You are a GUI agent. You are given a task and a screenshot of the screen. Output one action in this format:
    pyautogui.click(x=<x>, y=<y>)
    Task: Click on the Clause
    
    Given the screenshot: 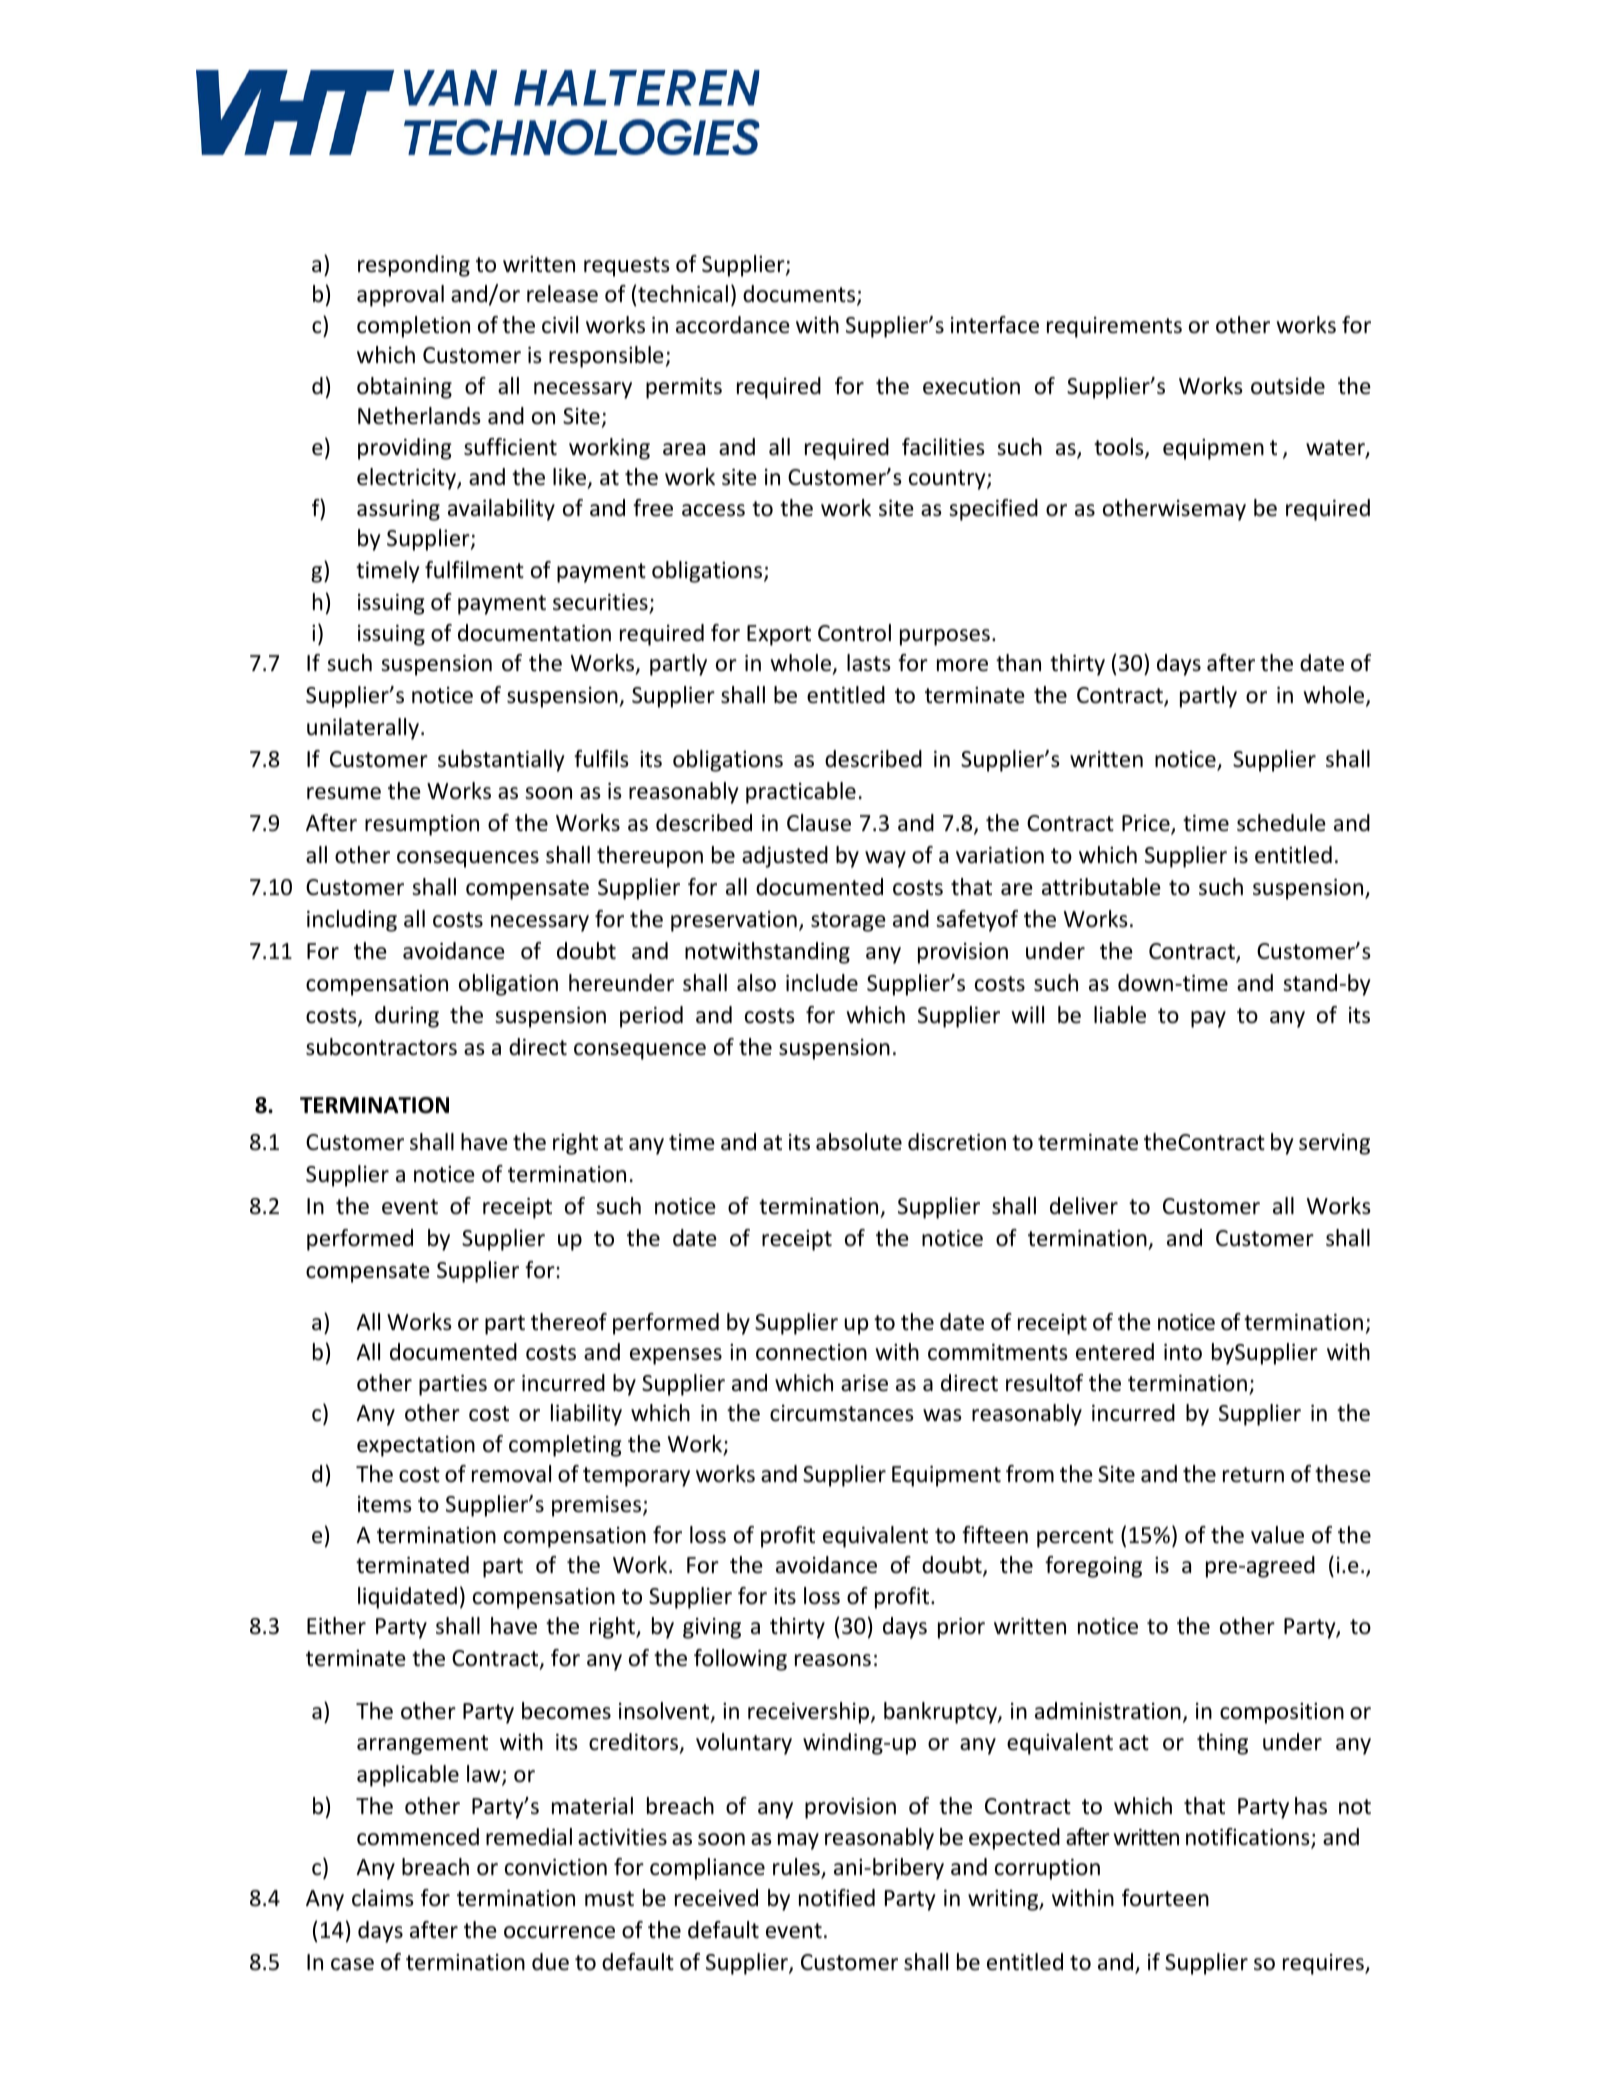 What is the action you would take?
    pyautogui.click(x=819, y=823)
